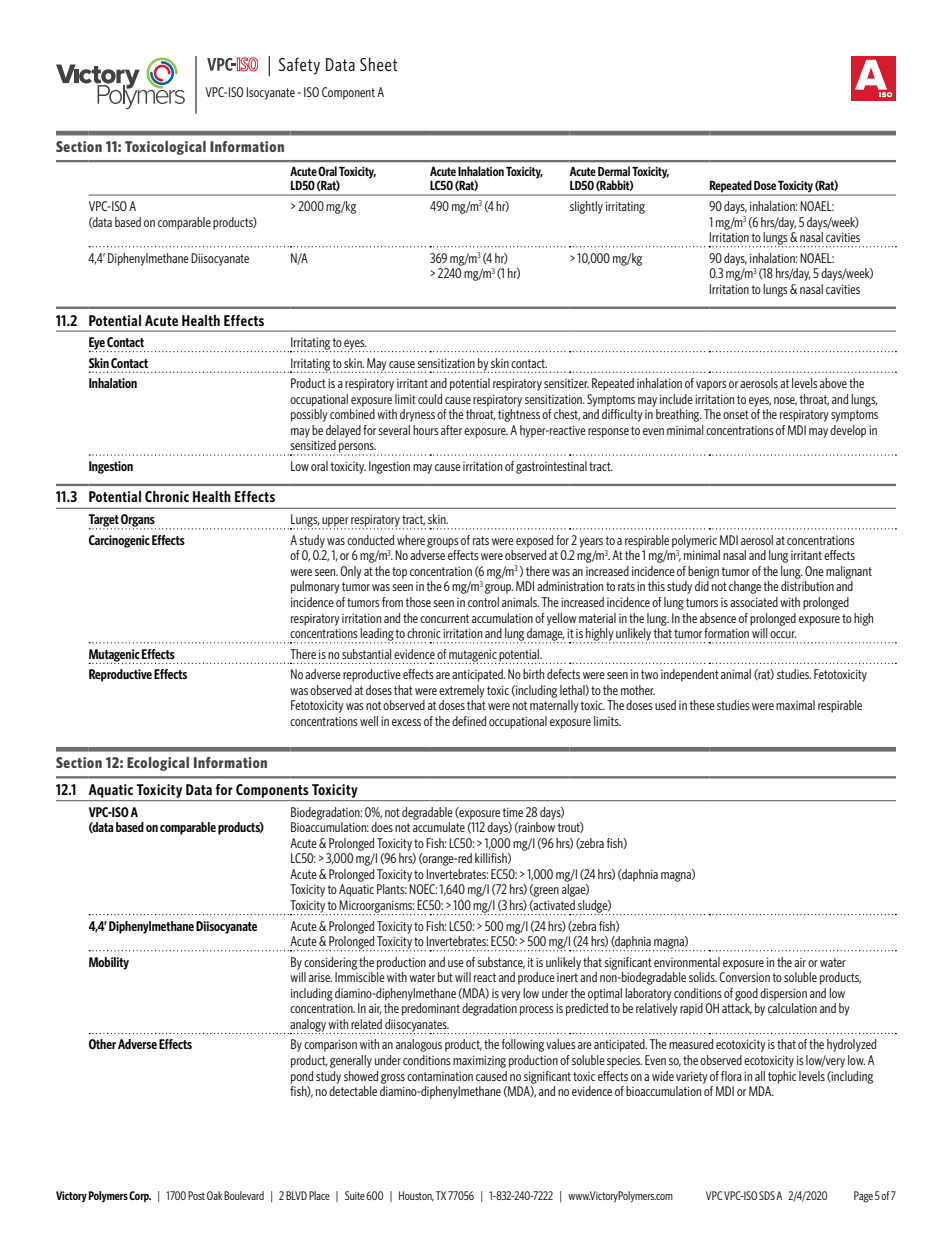  Describe the element at coordinates (196, 1195) in the screenshot. I see `Post` at that location.
